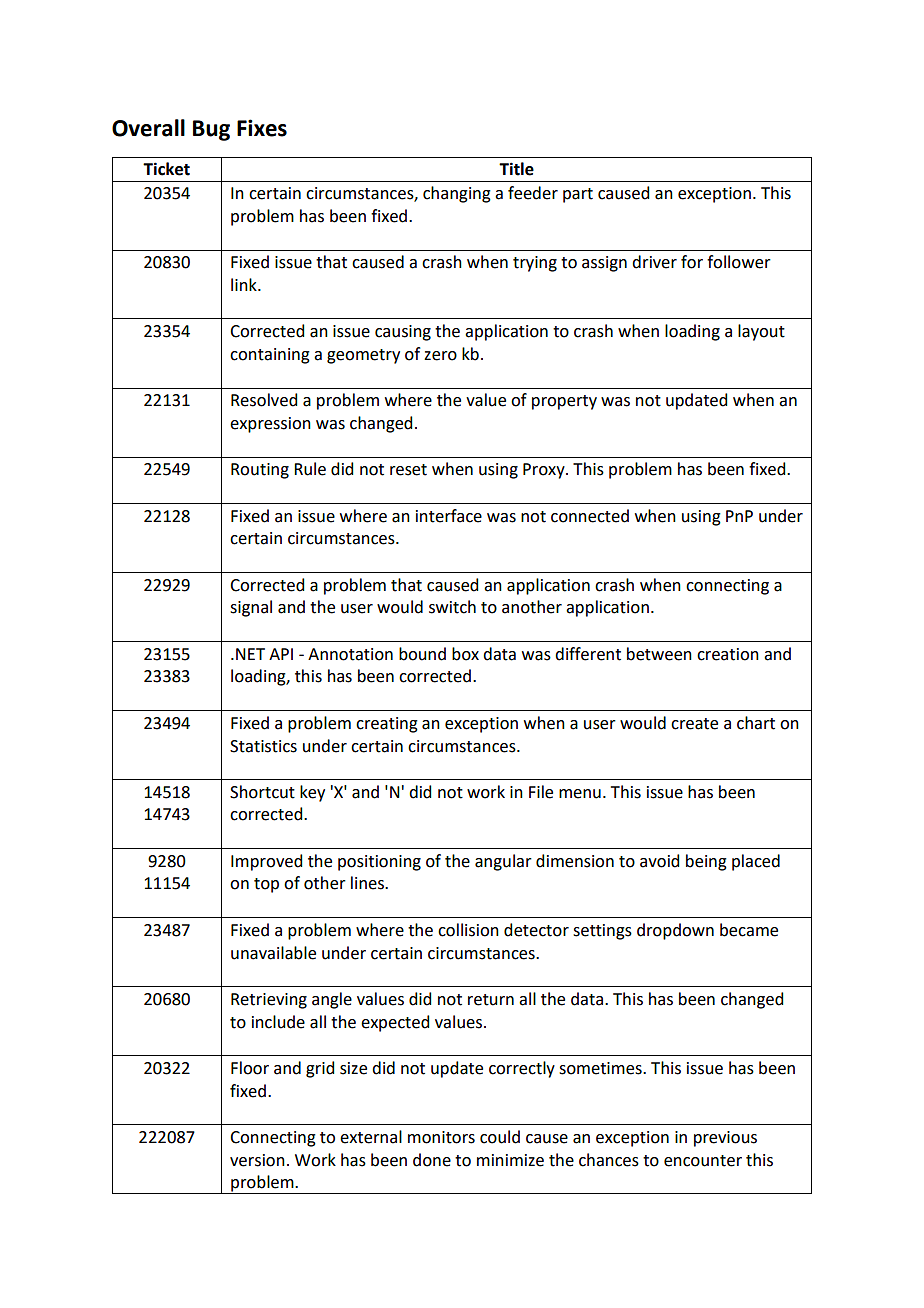 The width and height of the screenshot is (924, 1308). I want to click on box, so click(465, 654).
